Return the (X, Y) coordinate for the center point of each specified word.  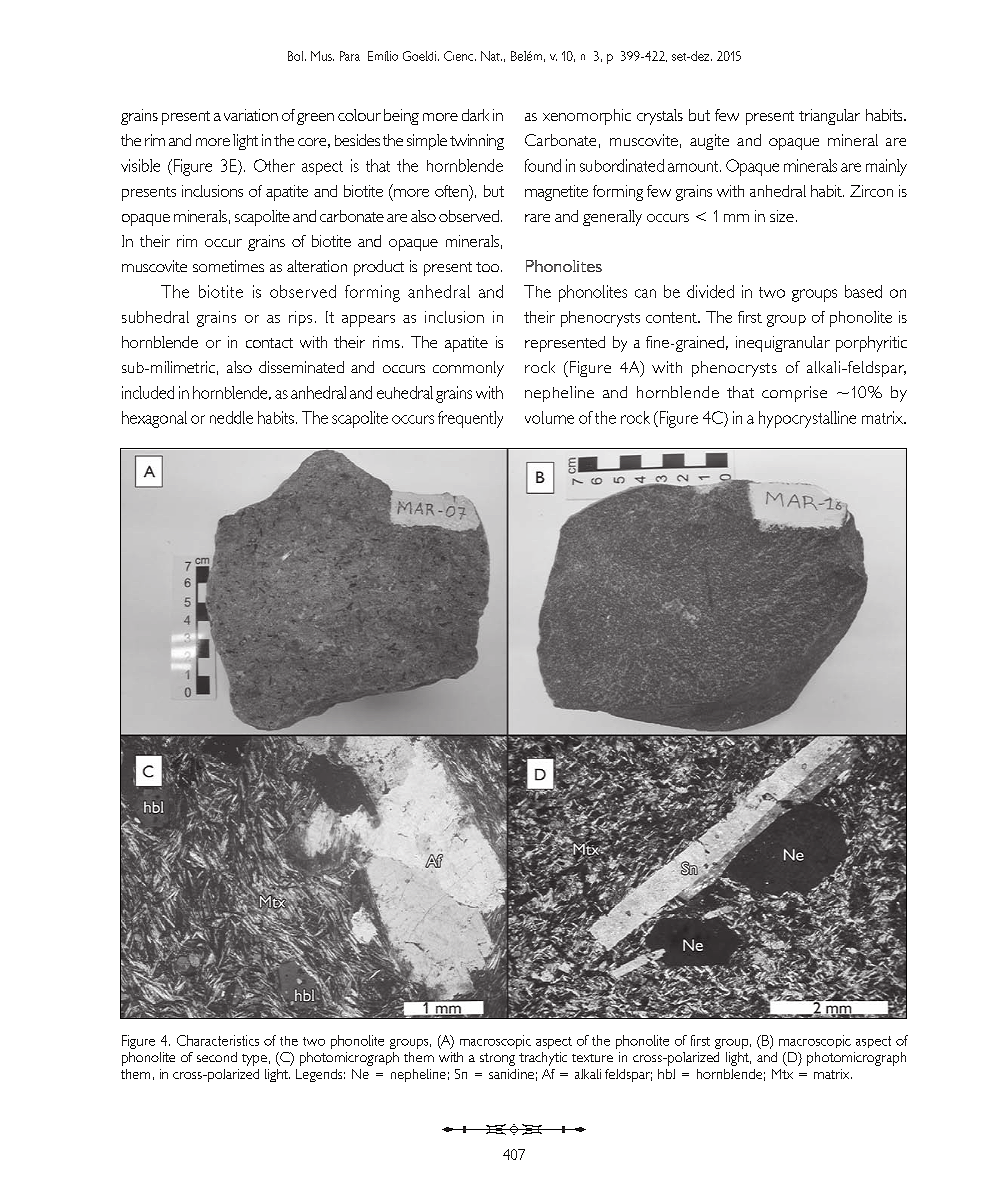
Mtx (782, 1074)
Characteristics (218, 1040)
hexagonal (154, 419)
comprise (794, 394)
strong (497, 1059)
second (217, 1057)
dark (475, 115)
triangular (829, 117)
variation (251, 115)
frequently (470, 419)
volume (549, 417)
